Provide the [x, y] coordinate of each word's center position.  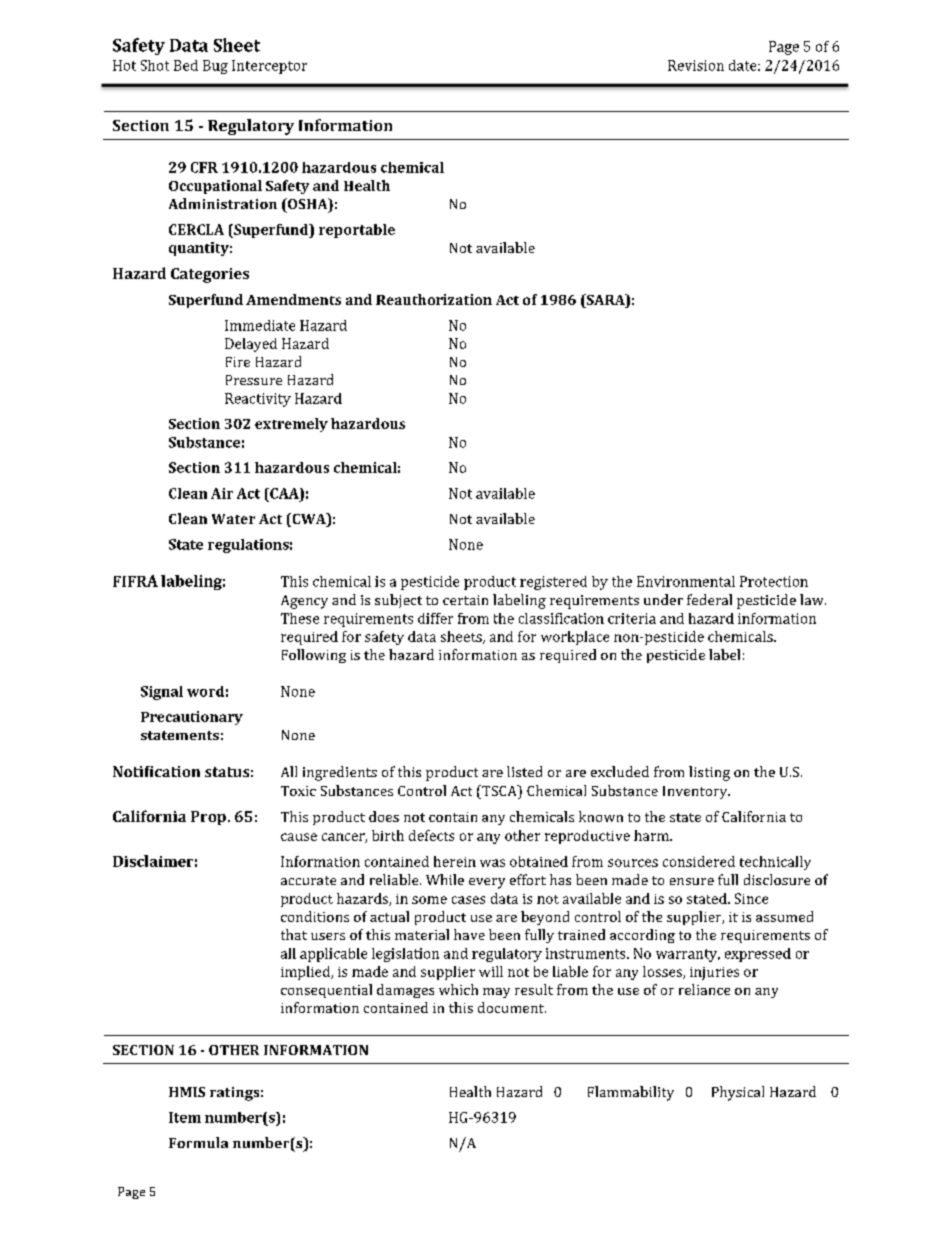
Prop [208, 818]
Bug [215, 67]
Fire [238, 362]
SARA [605, 301]
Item [185, 1117]
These [300, 618]
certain [465, 600]
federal [709, 599]
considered [699, 861]
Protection [774, 581]
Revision [696, 65]
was [492, 863]
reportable [357, 231]
